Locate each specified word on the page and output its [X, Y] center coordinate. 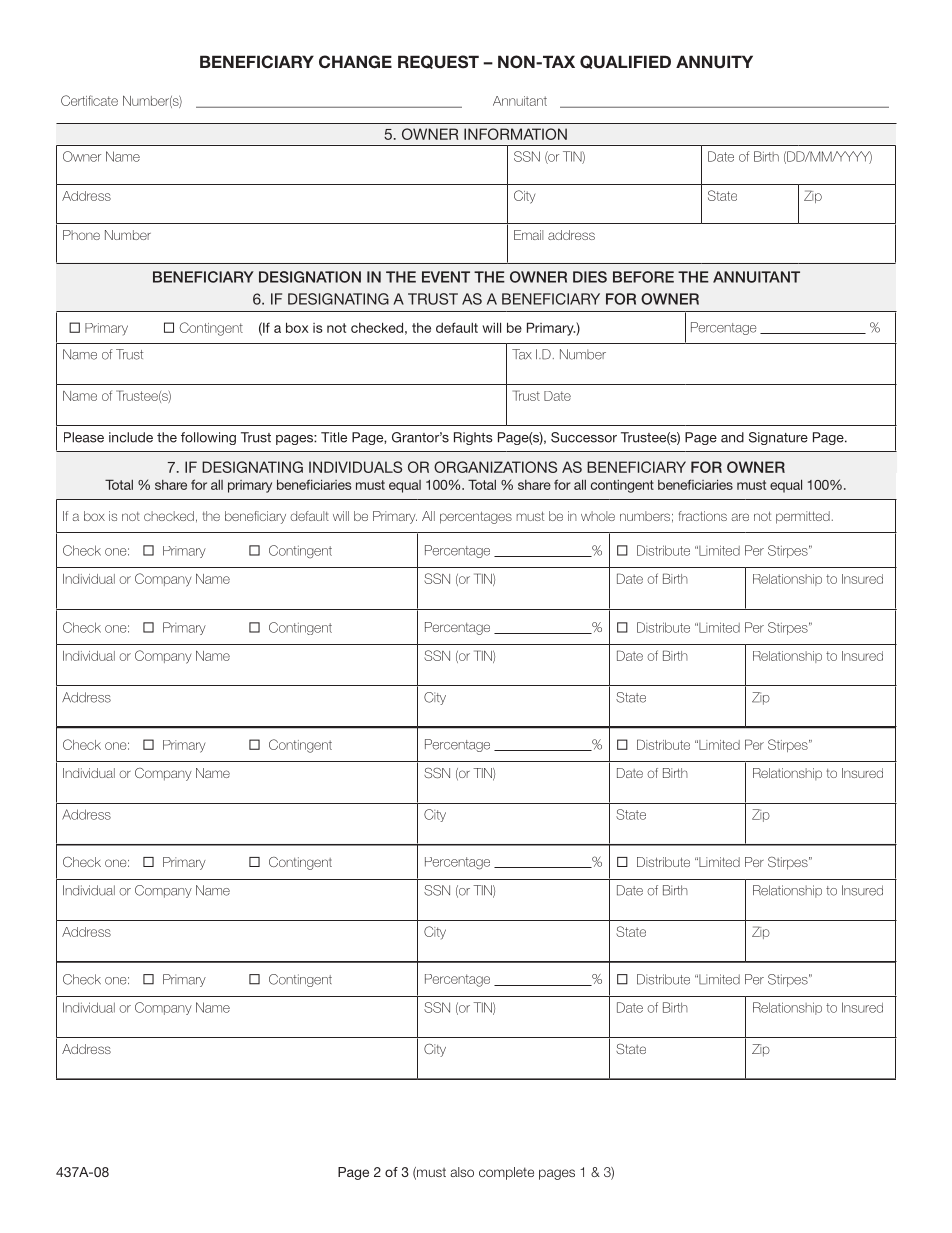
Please [84, 437]
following [208, 438]
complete [506, 1173]
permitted [803, 517]
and [732, 437]
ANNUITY [714, 62]
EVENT [446, 277]
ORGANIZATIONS [495, 467]
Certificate [89, 100]
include [131, 437]
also [462, 1172]
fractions [703, 516]
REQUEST [438, 62]
